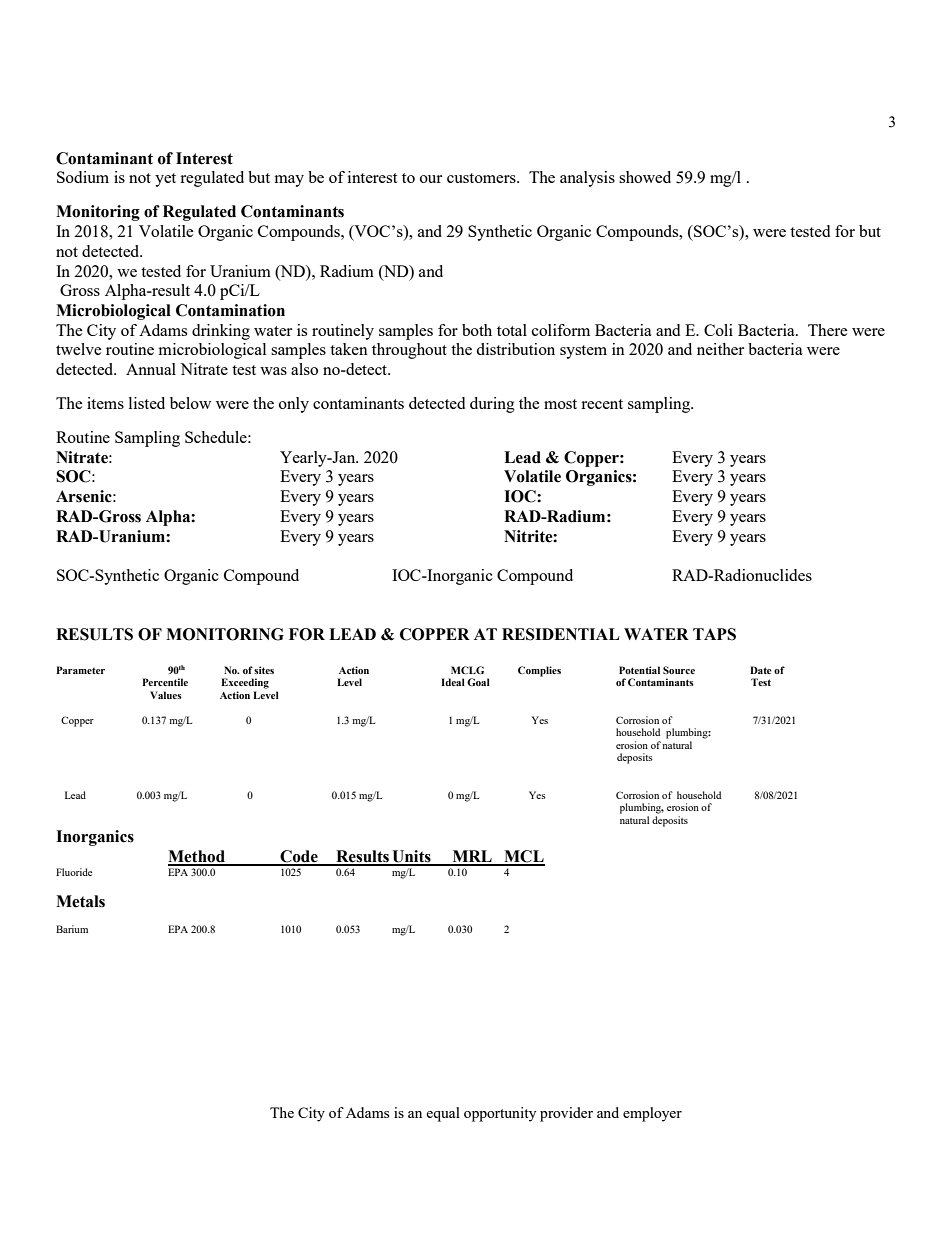  I want to click on showed, so click(645, 177).
